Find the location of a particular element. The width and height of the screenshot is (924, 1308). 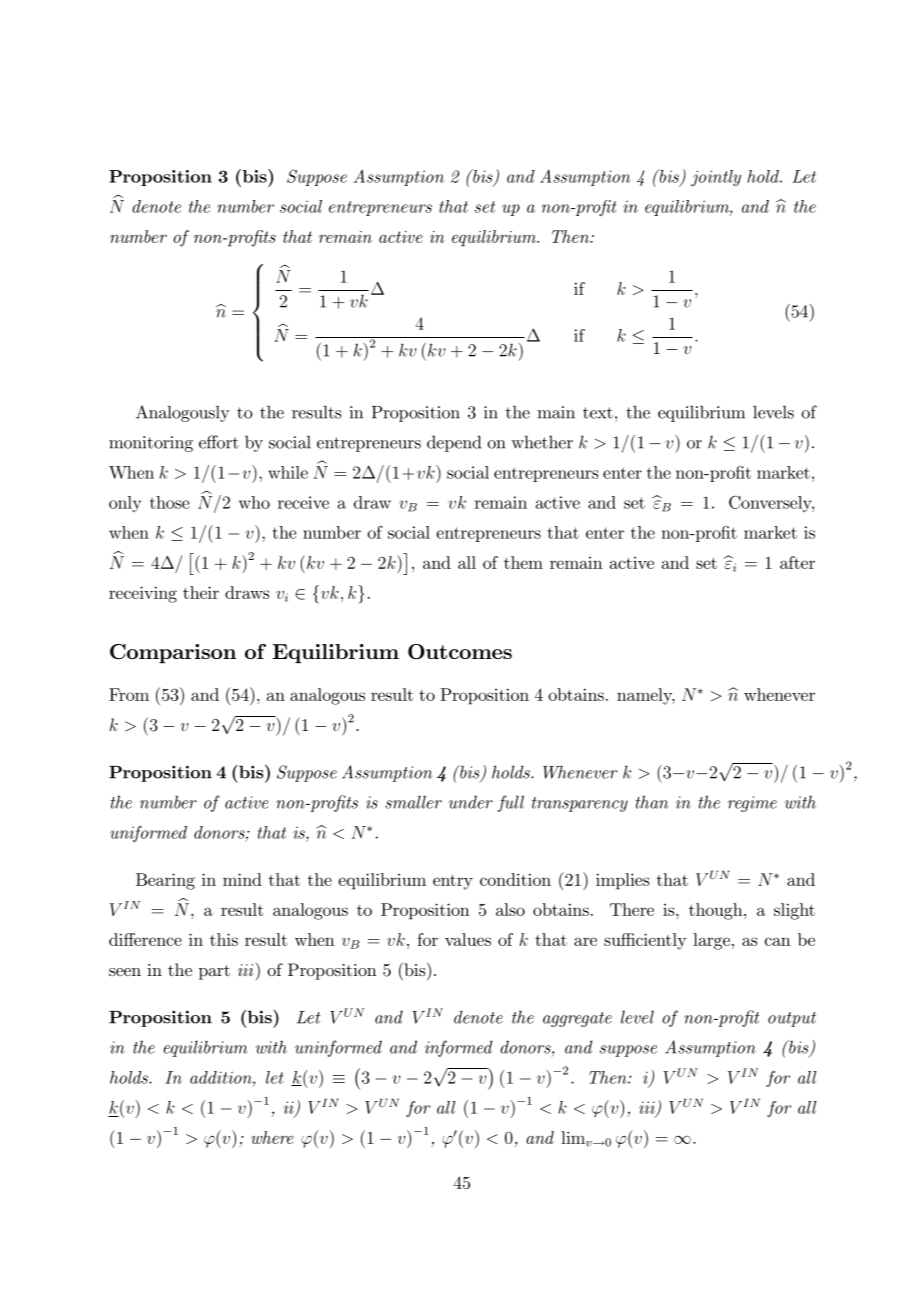

those is located at coordinates (169, 502).
